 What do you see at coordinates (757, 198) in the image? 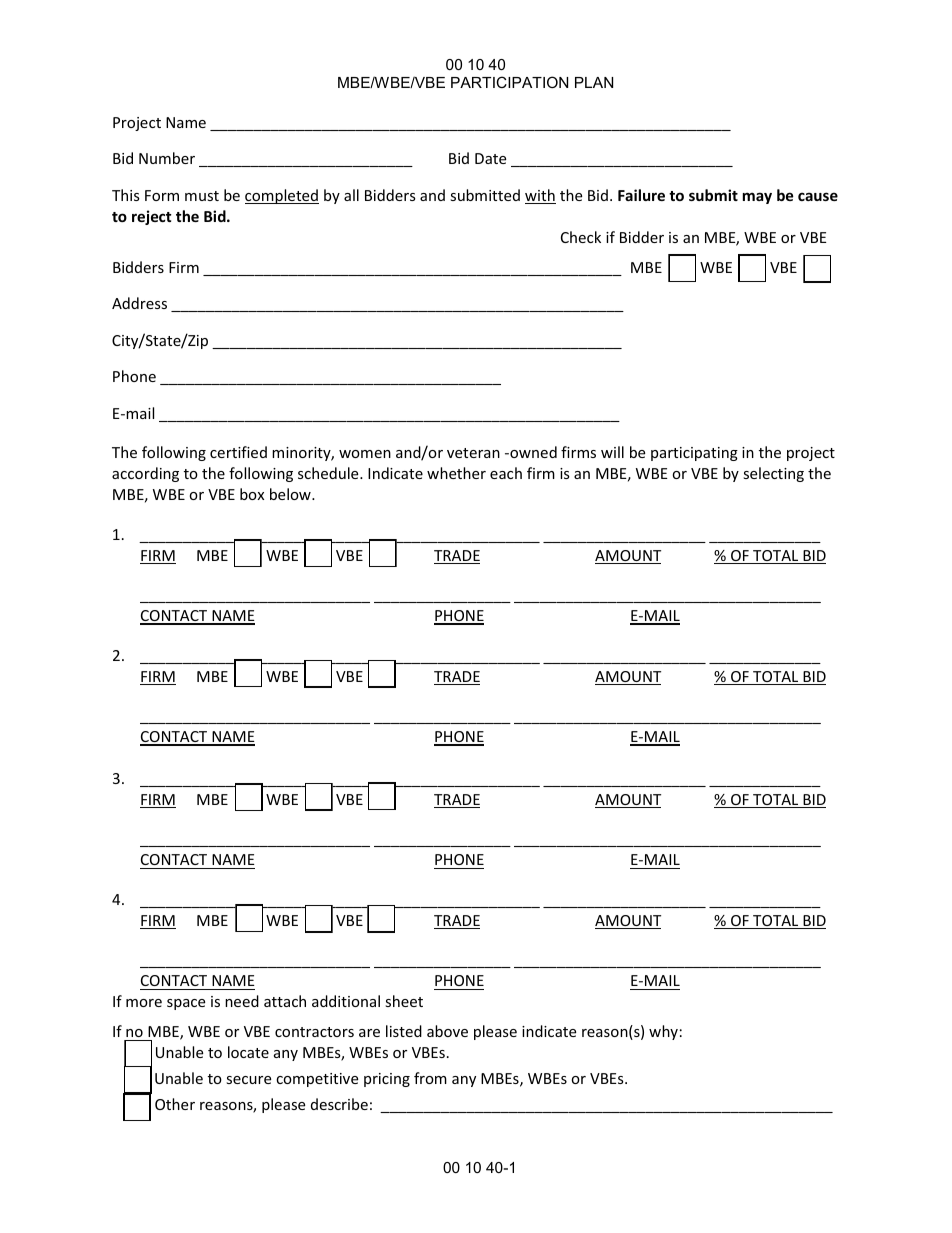
I see `may` at bounding box center [757, 198].
